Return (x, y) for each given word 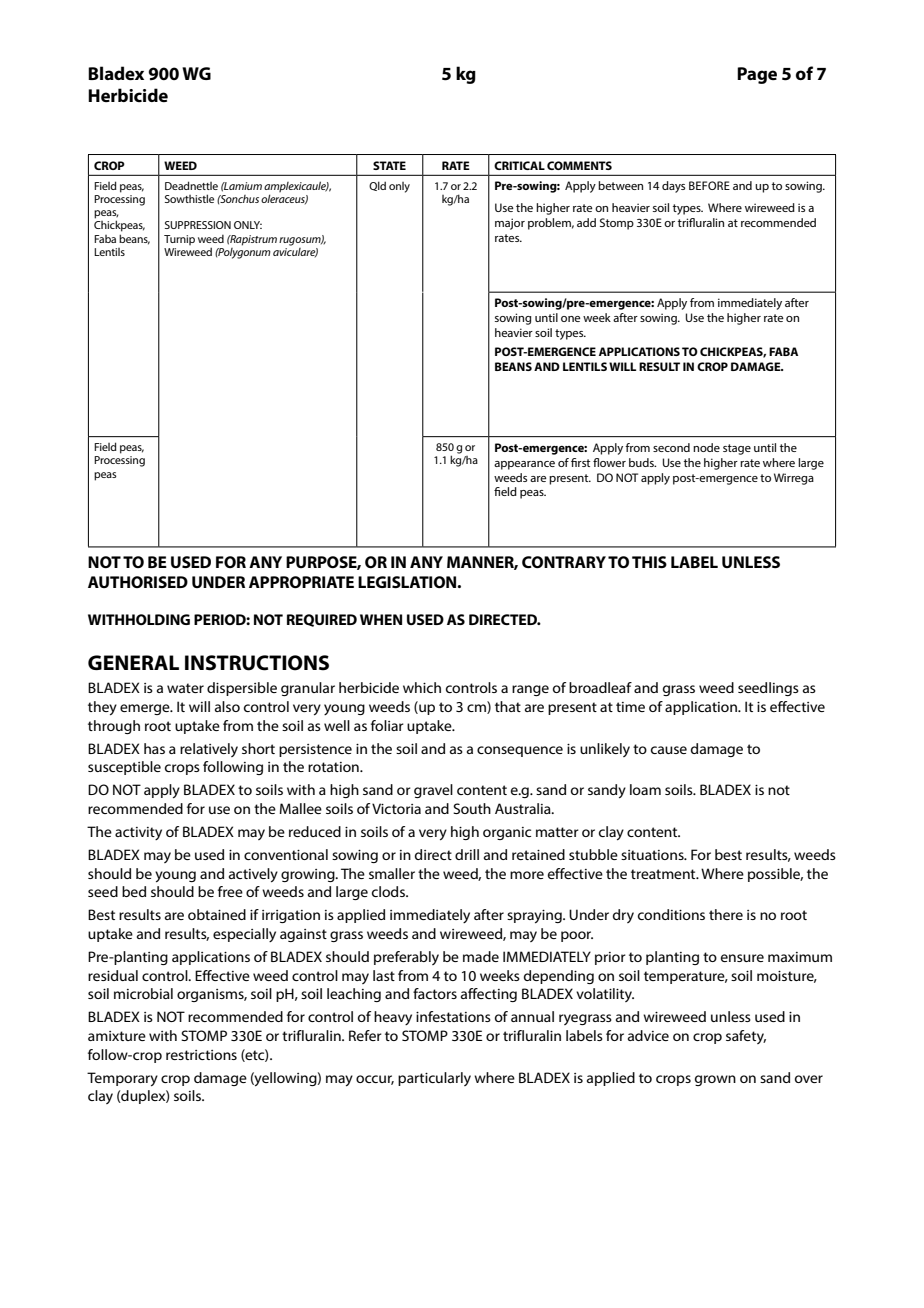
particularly (434, 1079)
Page (757, 75)
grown (715, 1080)
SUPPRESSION (198, 225)
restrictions (201, 1055)
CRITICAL (519, 165)
